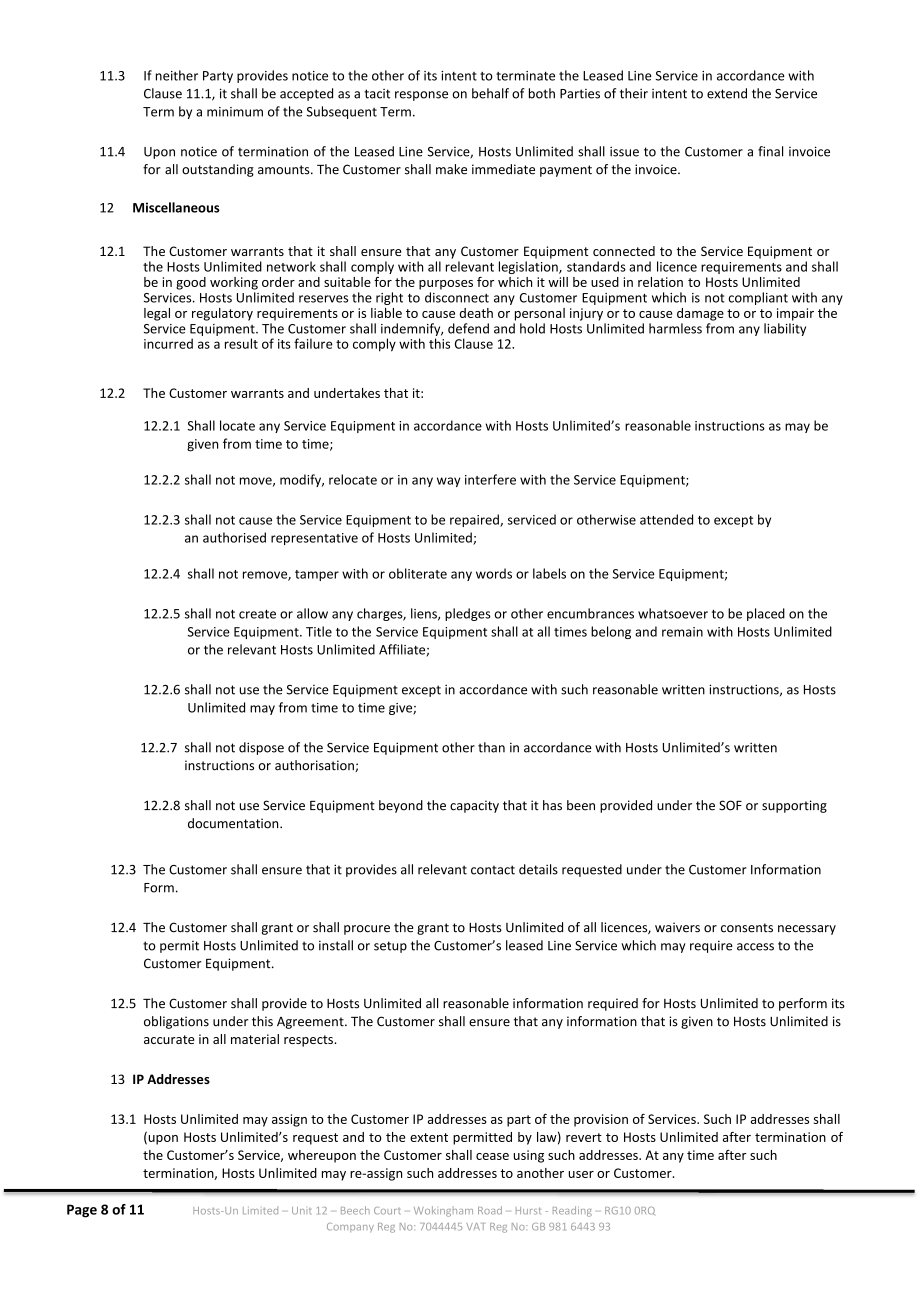  Describe the element at coordinates (257, 614) in the screenshot. I see `create` at that location.
